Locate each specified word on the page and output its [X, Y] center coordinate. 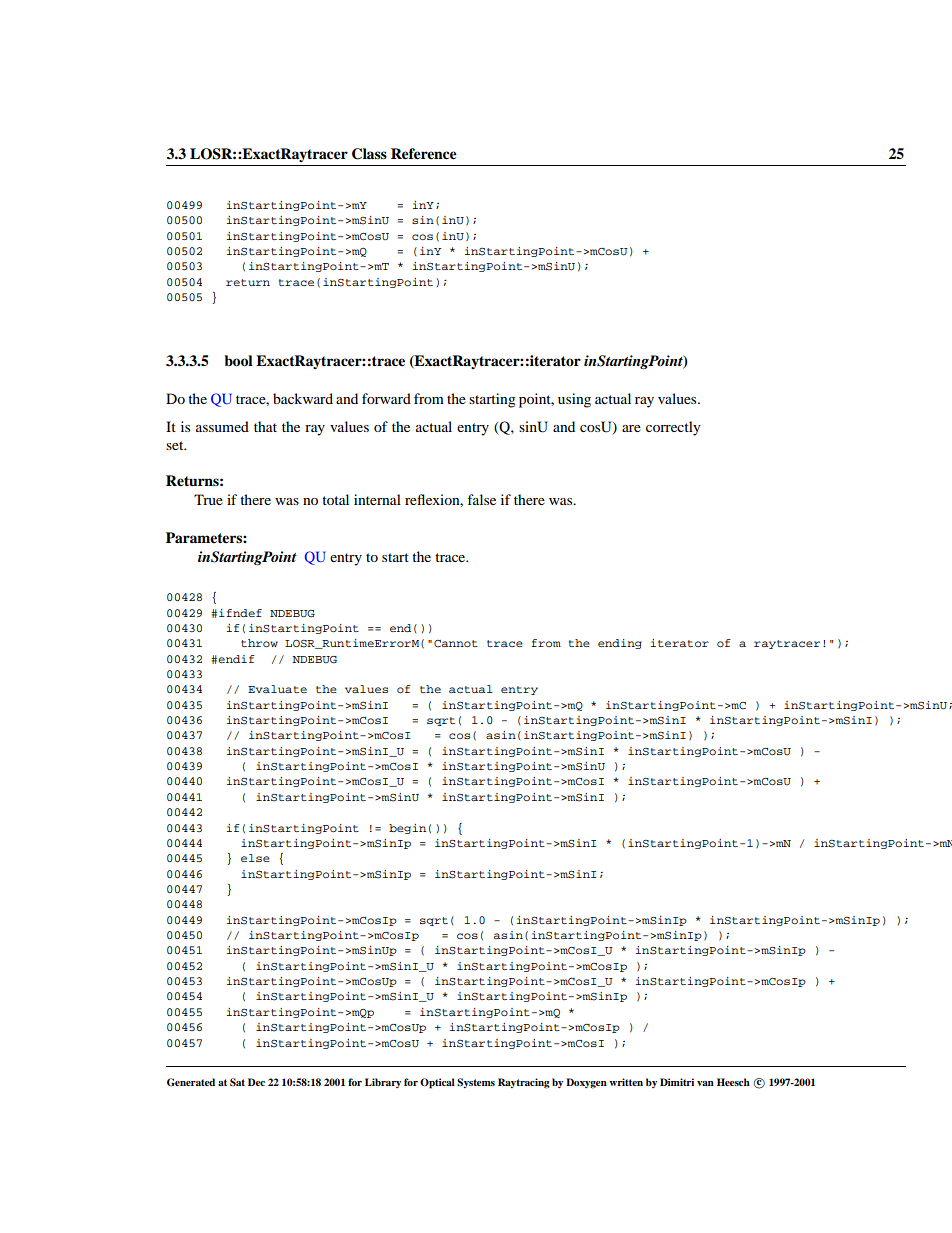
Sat [237, 1082]
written [626, 1082]
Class [369, 154]
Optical [437, 1083]
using [574, 400]
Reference [424, 154]
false [481, 499]
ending [620, 644]
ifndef [240, 613]
